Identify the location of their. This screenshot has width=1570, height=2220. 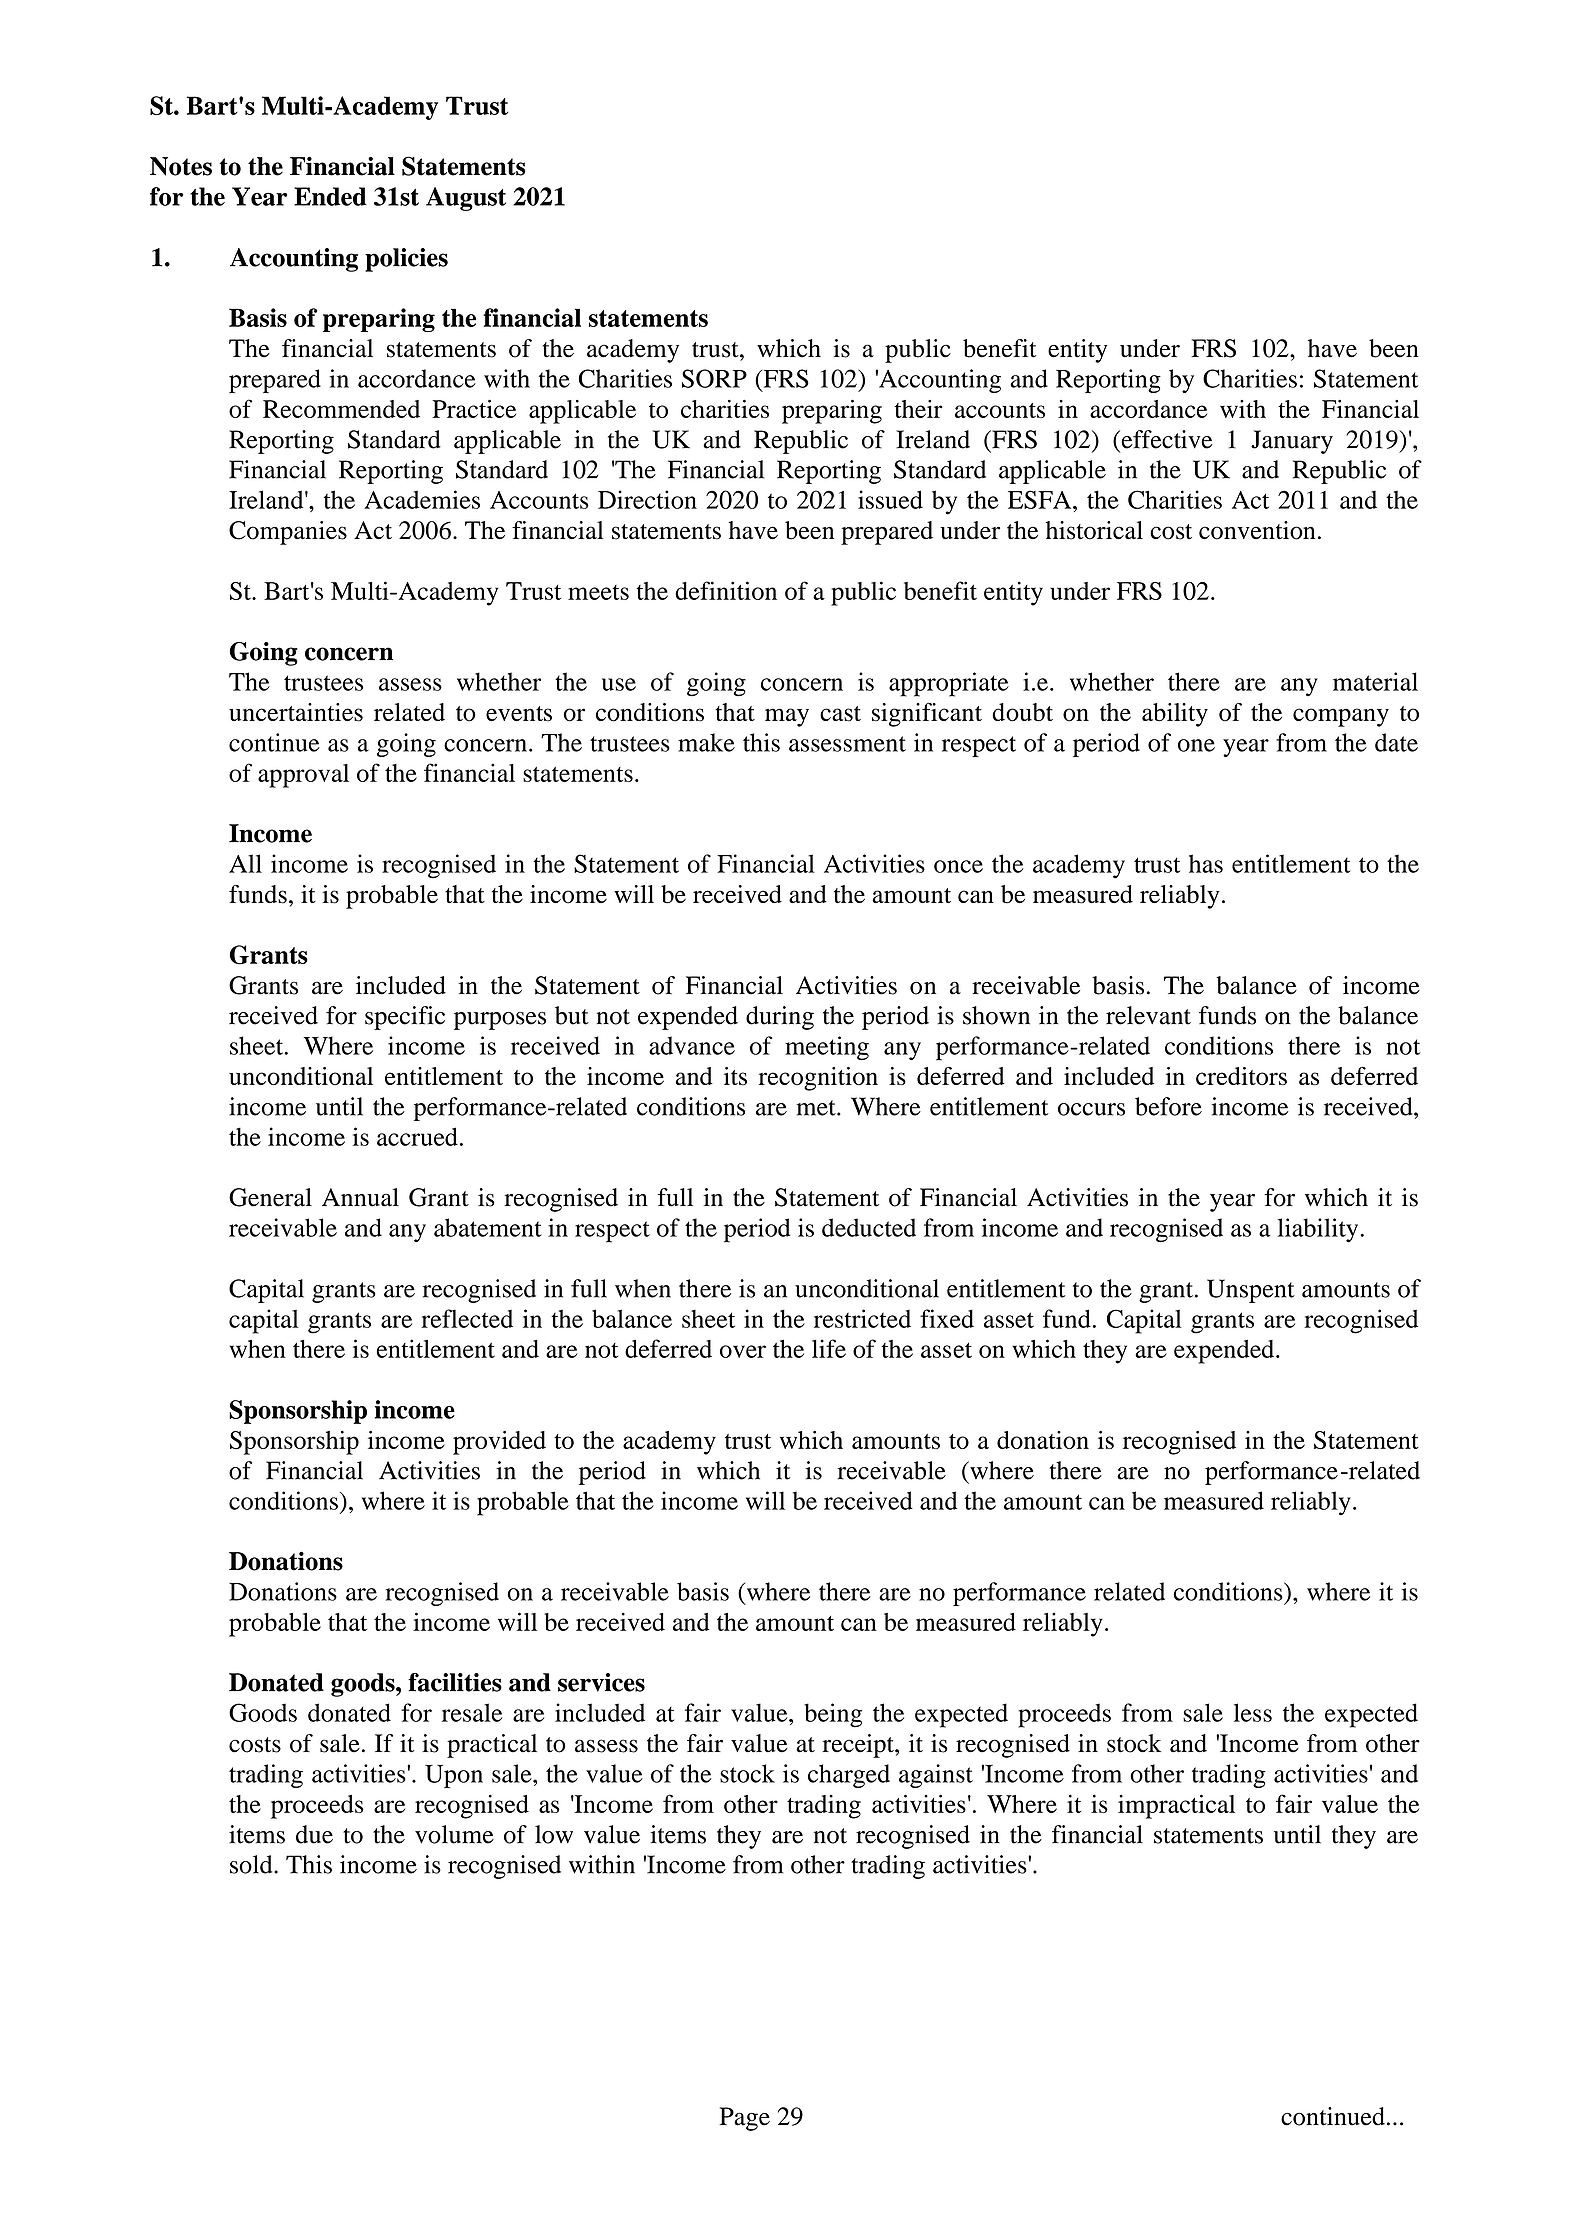
(919, 409).
